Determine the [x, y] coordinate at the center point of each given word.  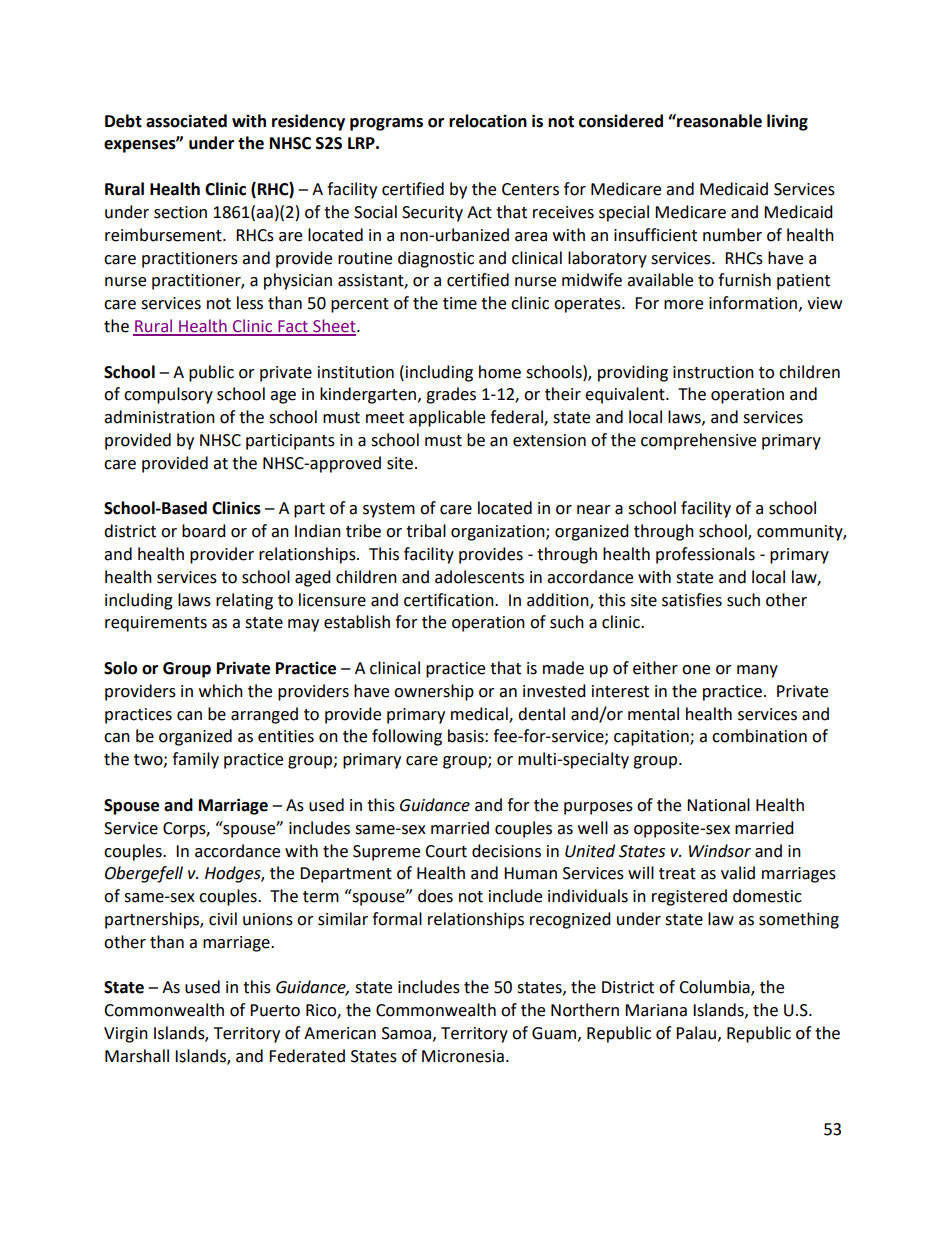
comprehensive [698, 441]
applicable [447, 418]
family [195, 760]
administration [159, 417]
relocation [488, 121]
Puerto [275, 1010]
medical [480, 714]
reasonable [718, 121]
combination [759, 736]
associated [186, 121]
